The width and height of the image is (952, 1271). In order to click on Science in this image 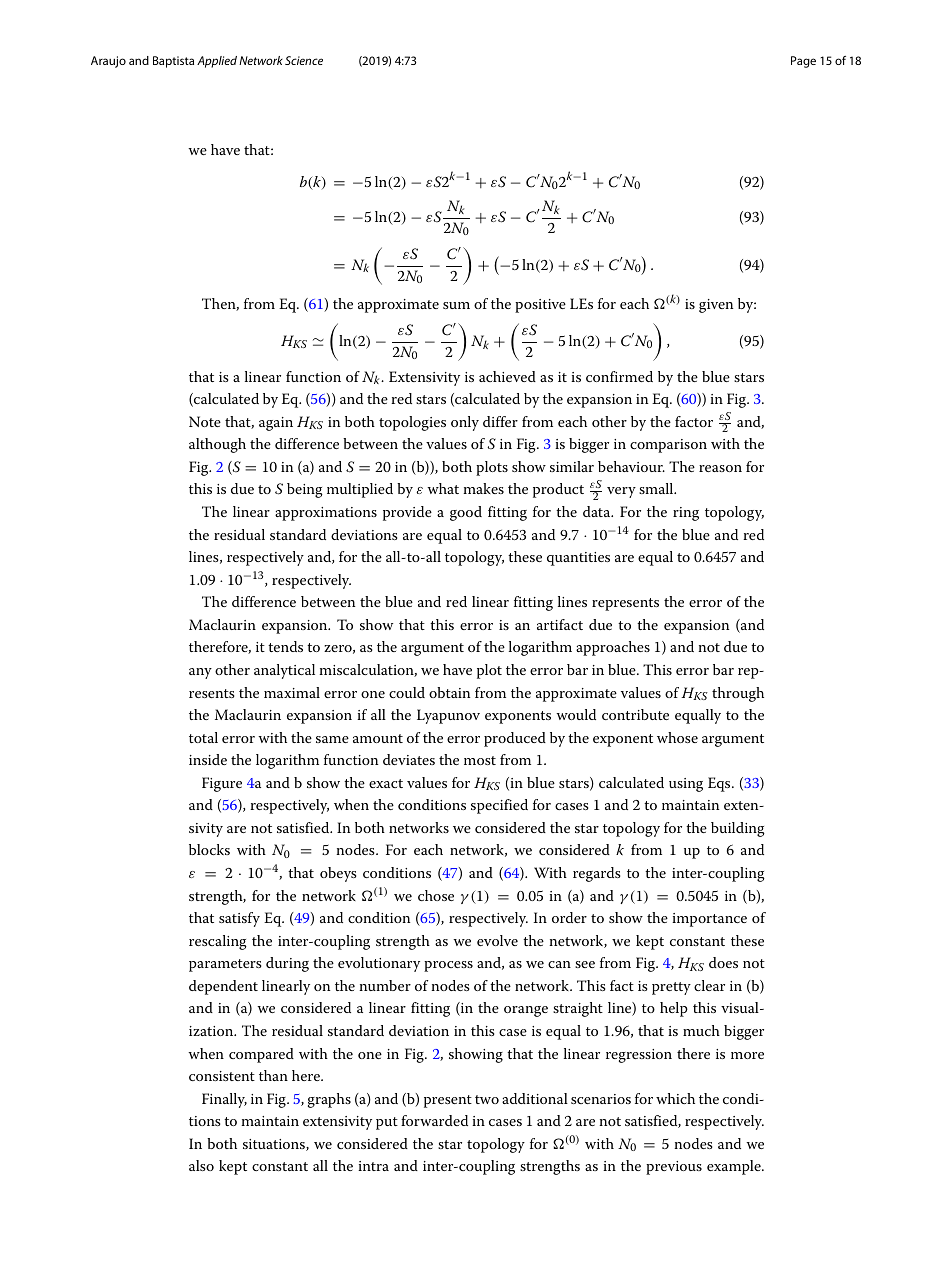, I will do `click(304, 60)`.
